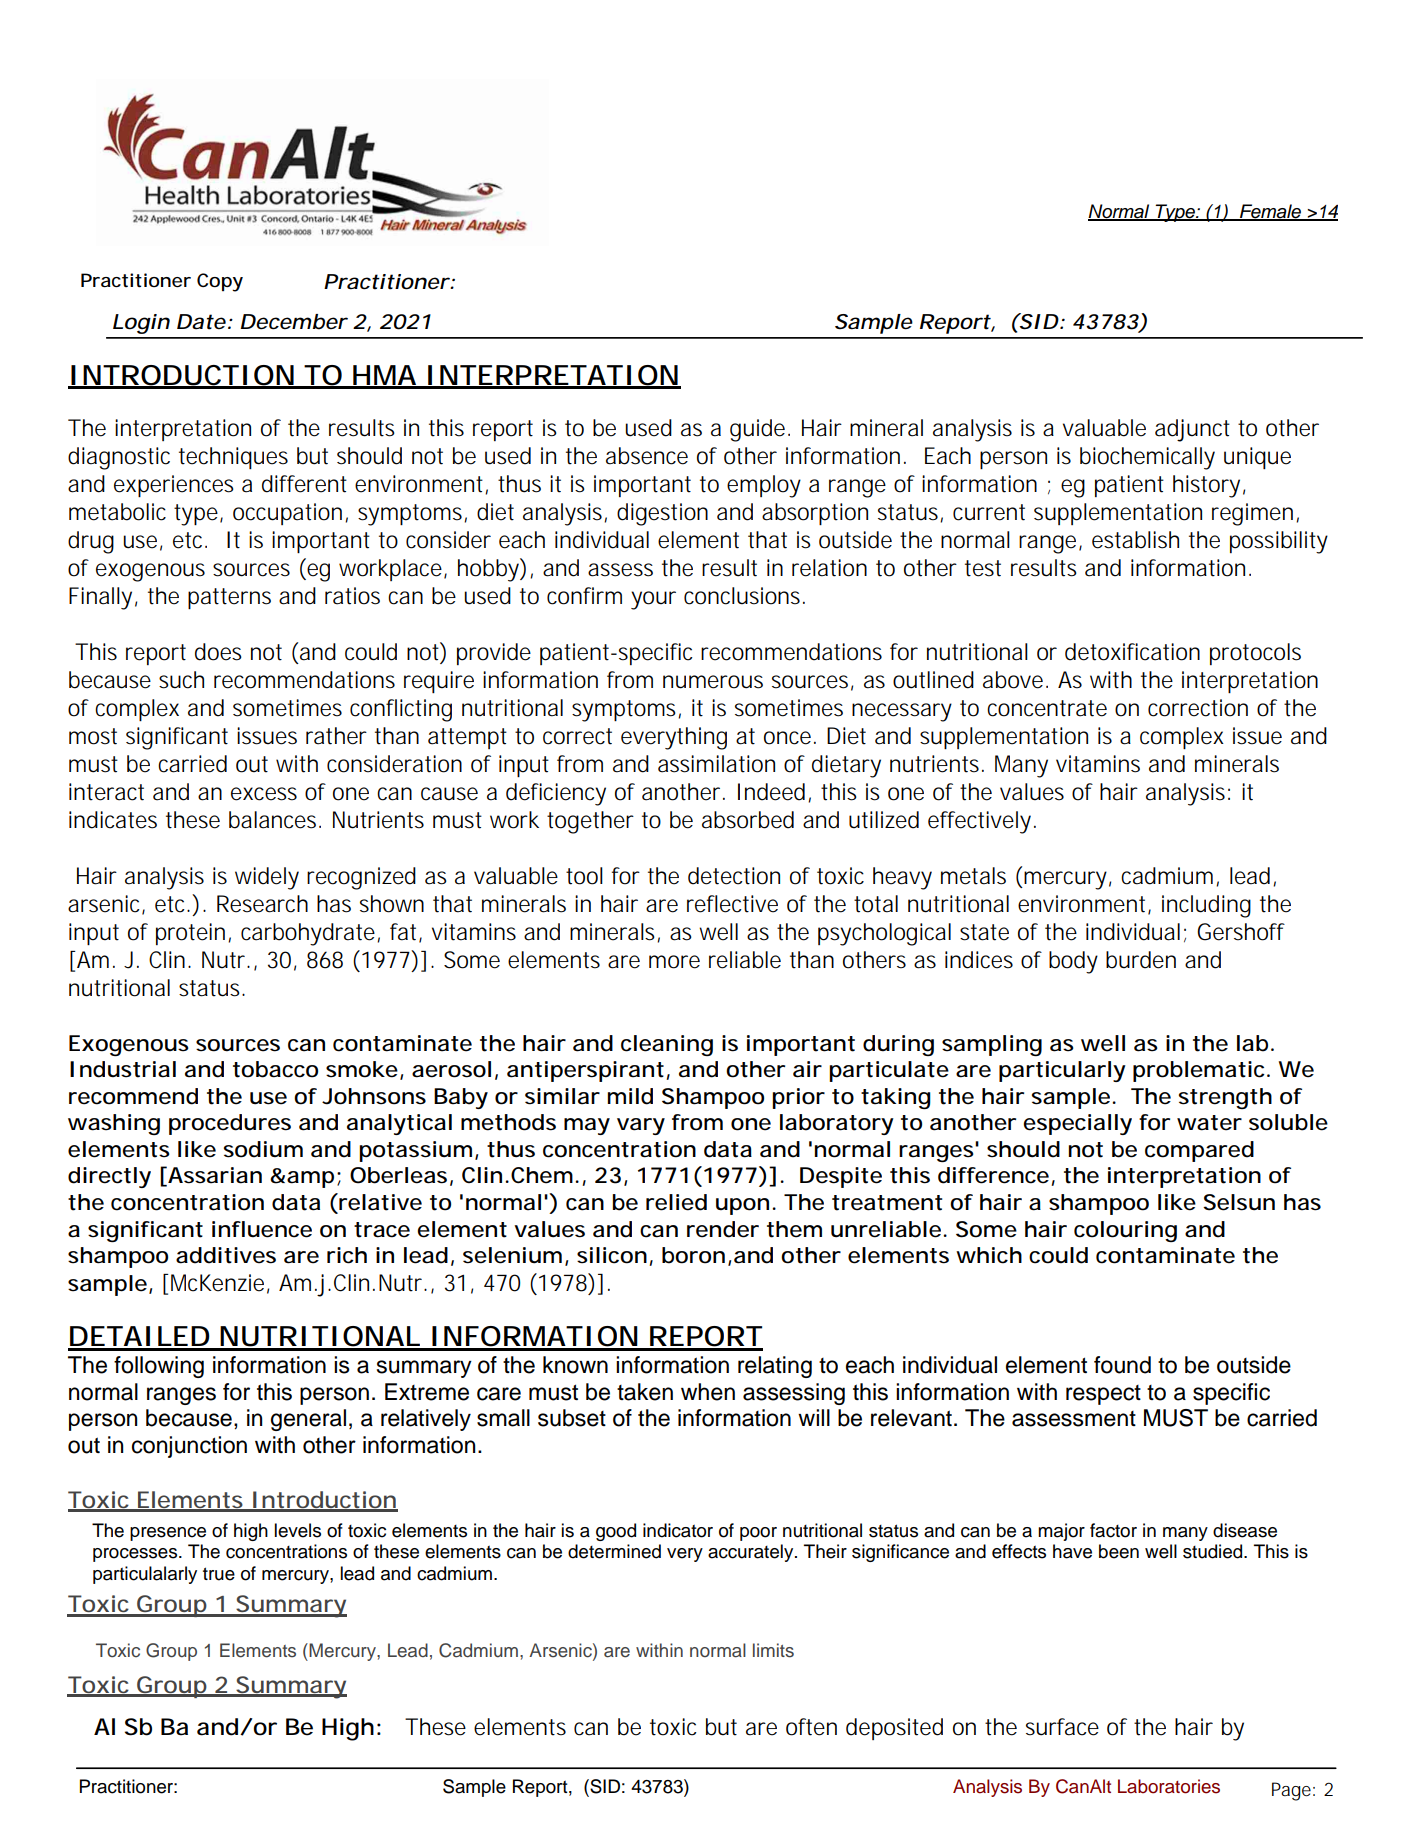  I want to click on sodium, so click(263, 1149).
